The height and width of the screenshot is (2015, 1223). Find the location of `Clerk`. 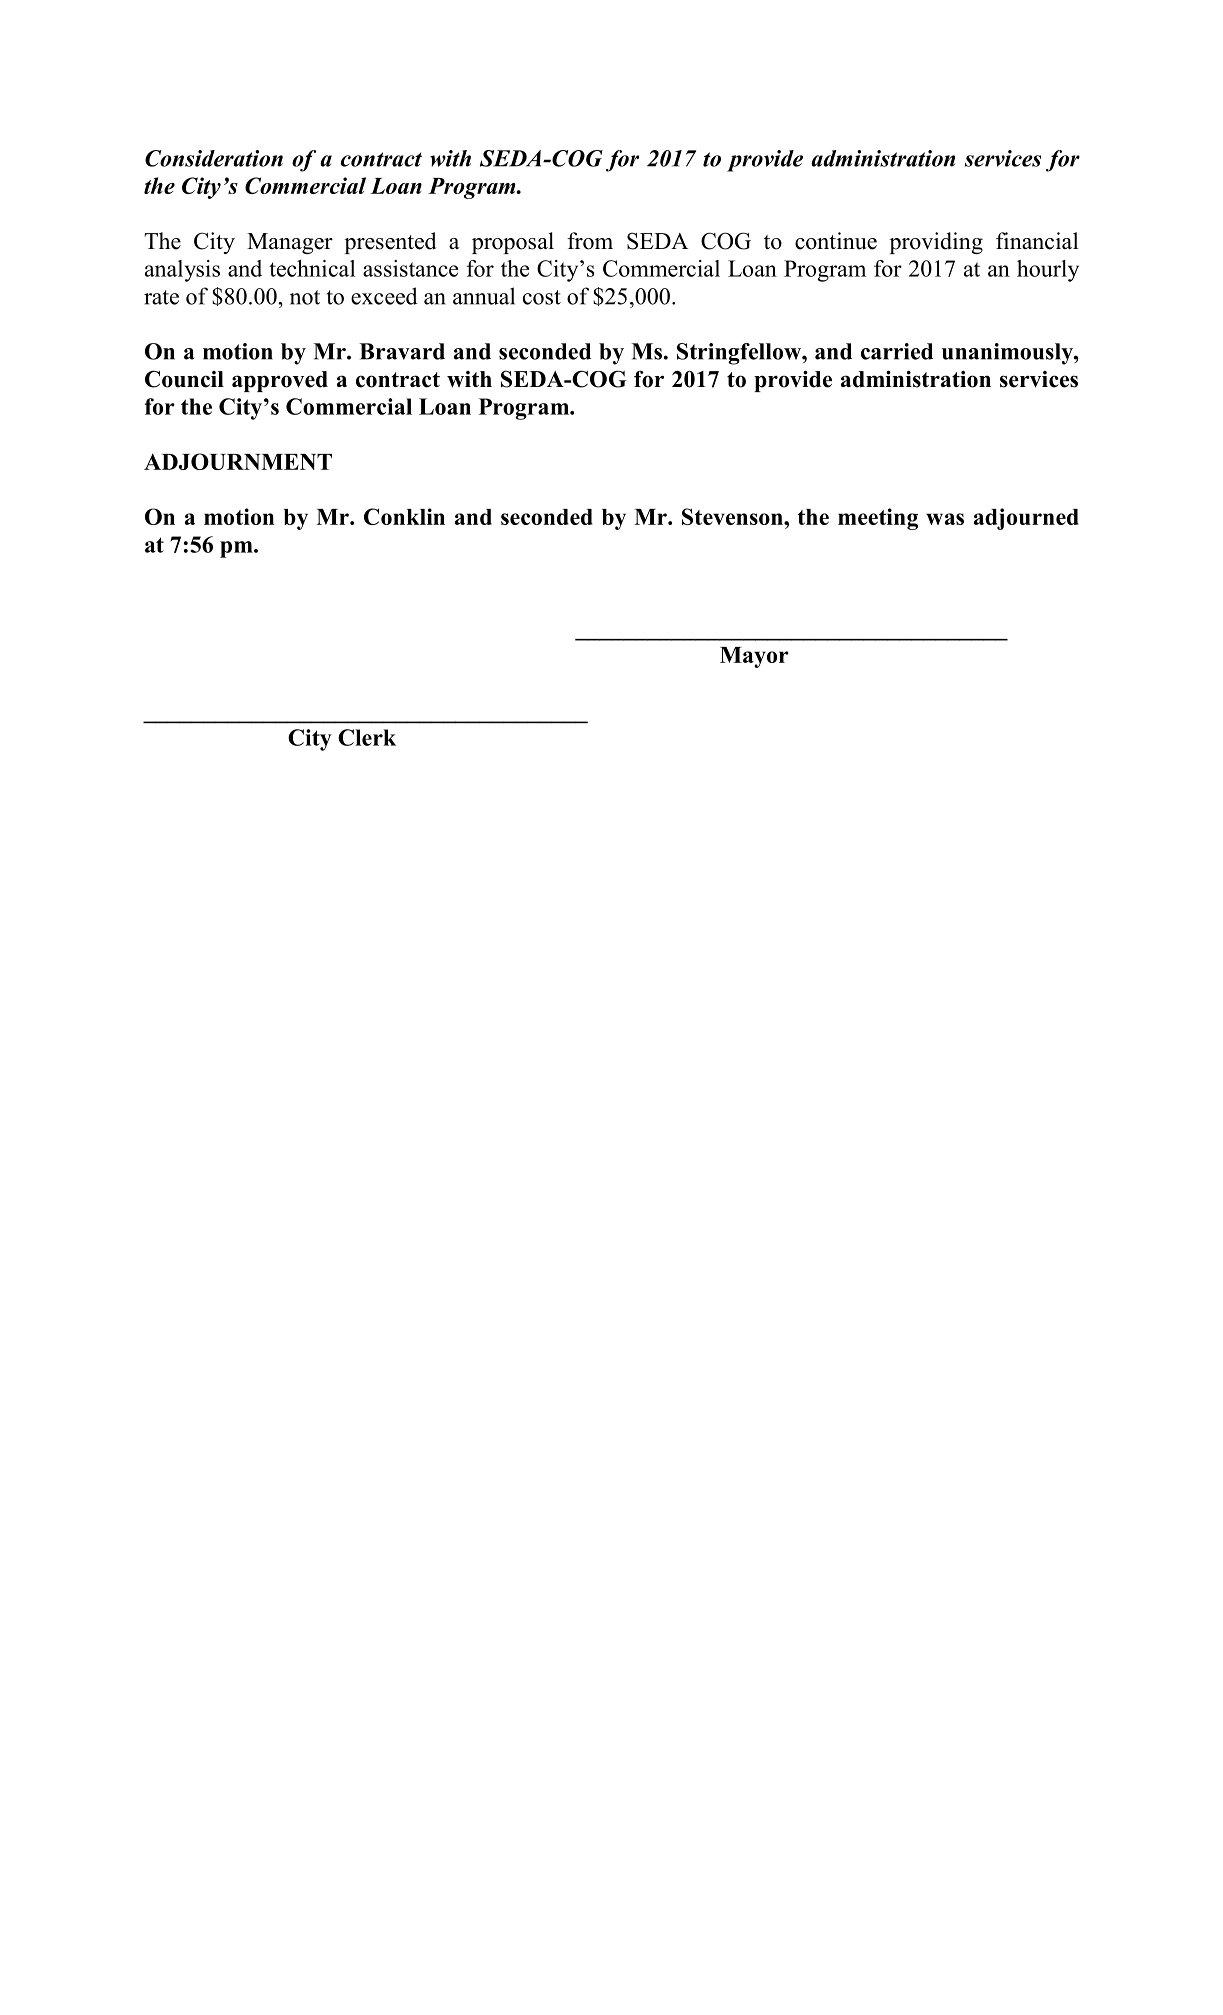

Clerk is located at coordinates (367, 737).
